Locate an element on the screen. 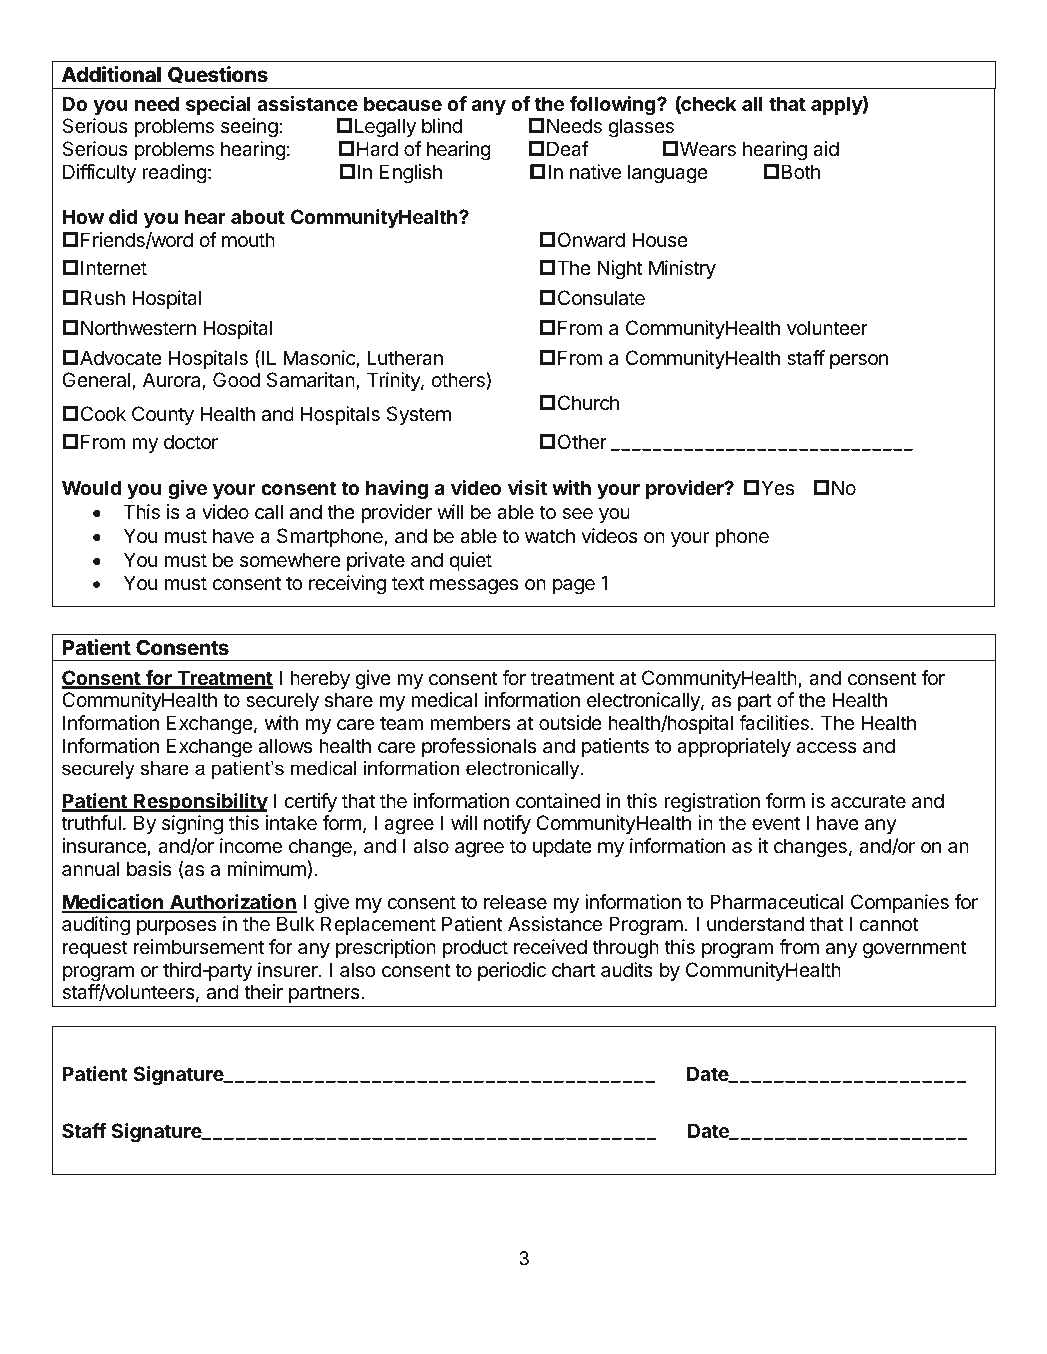 Image resolution: width=1047 pixels, height=1354 pixels. watch is located at coordinates (550, 535).
